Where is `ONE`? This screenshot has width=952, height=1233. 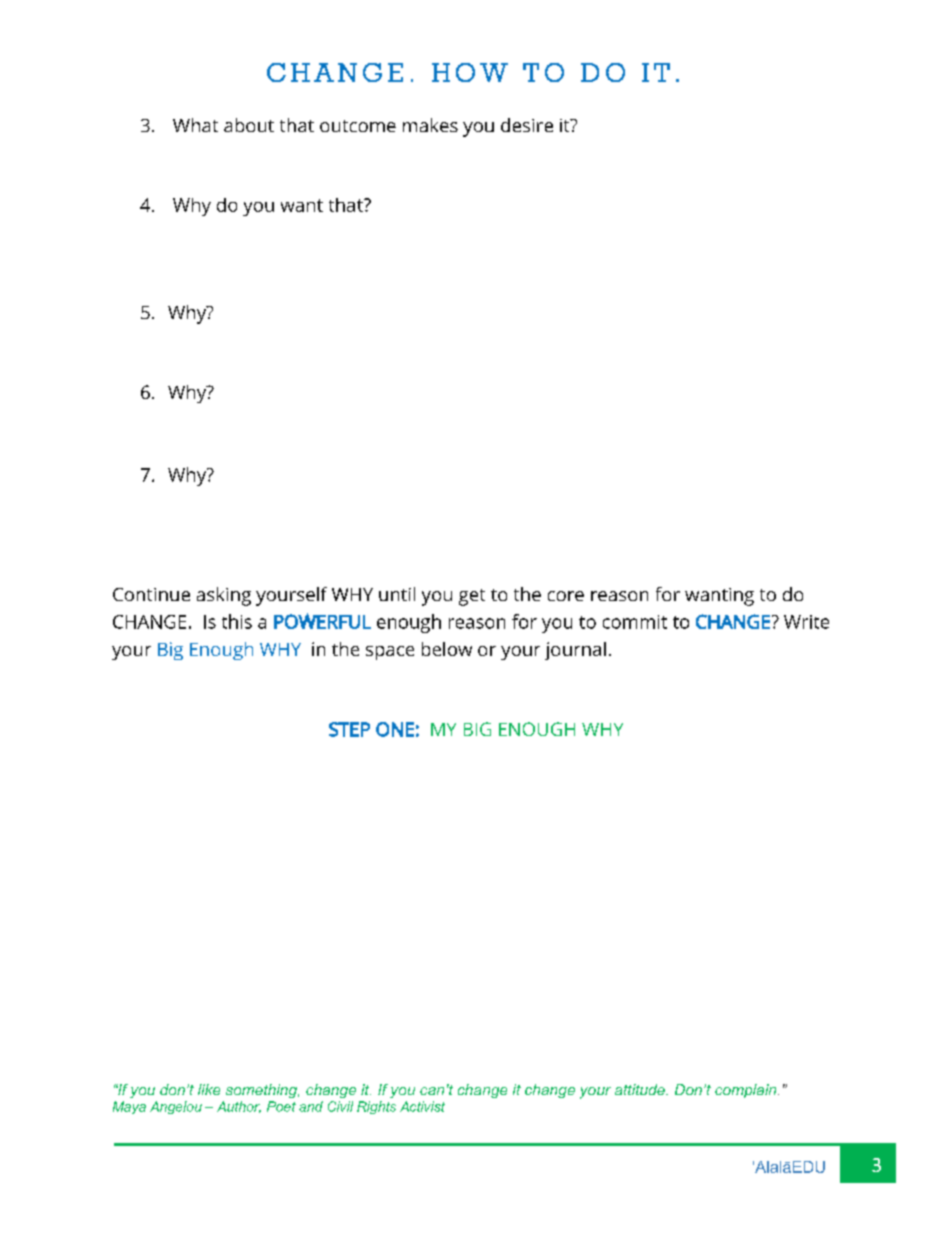 ONE is located at coordinates (395, 729).
